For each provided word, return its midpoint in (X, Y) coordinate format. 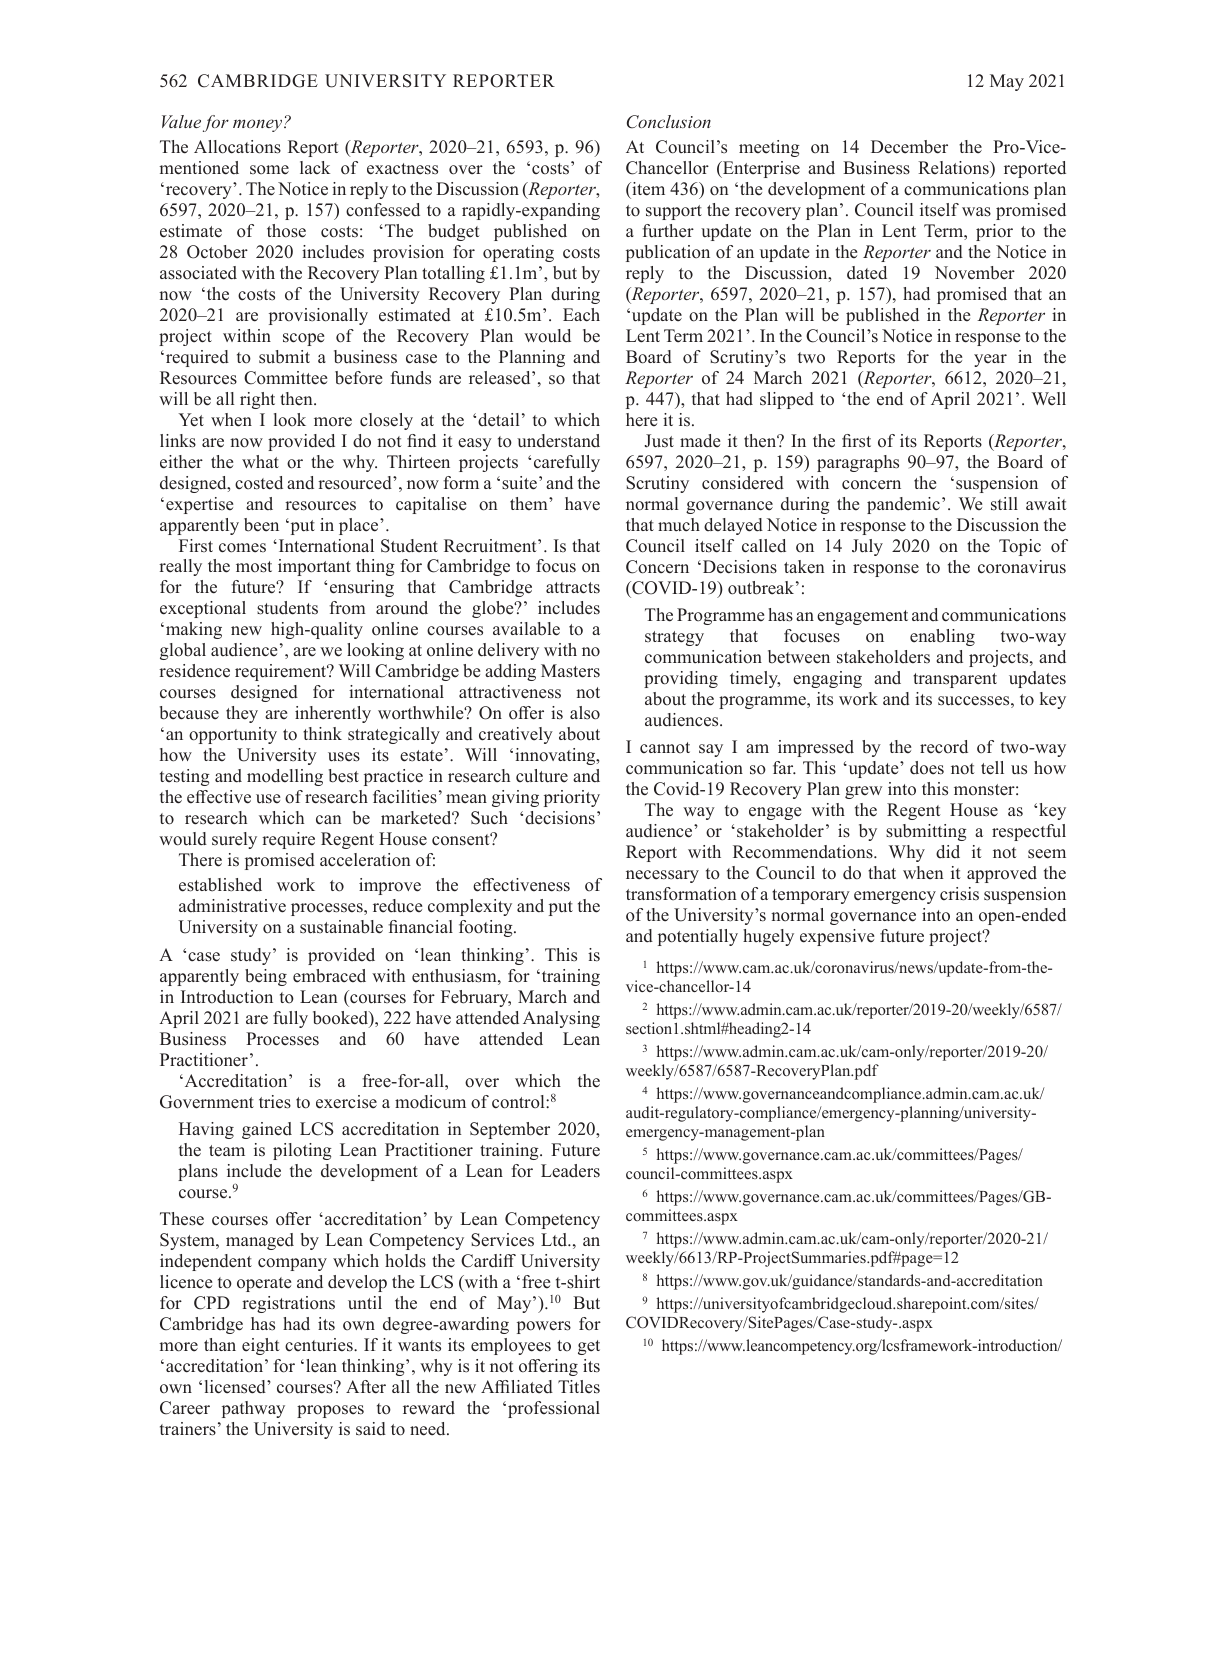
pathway (253, 1409)
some (269, 170)
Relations (954, 168)
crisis (959, 894)
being (266, 977)
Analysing (561, 1019)
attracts (573, 588)
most (254, 567)
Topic (1020, 547)
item (647, 189)
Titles (579, 1387)
